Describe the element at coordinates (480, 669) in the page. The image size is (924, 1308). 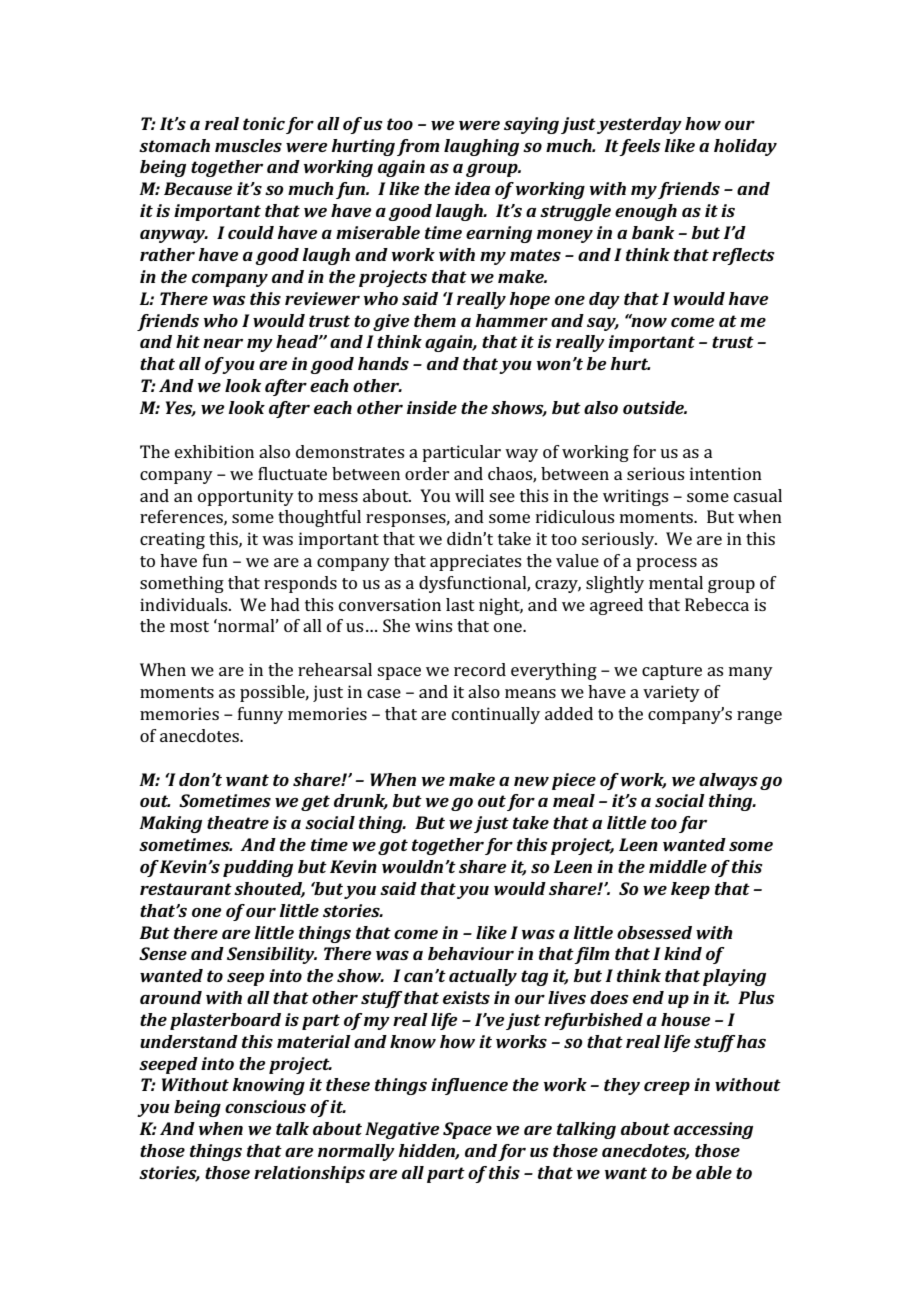
I see `record` at that location.
